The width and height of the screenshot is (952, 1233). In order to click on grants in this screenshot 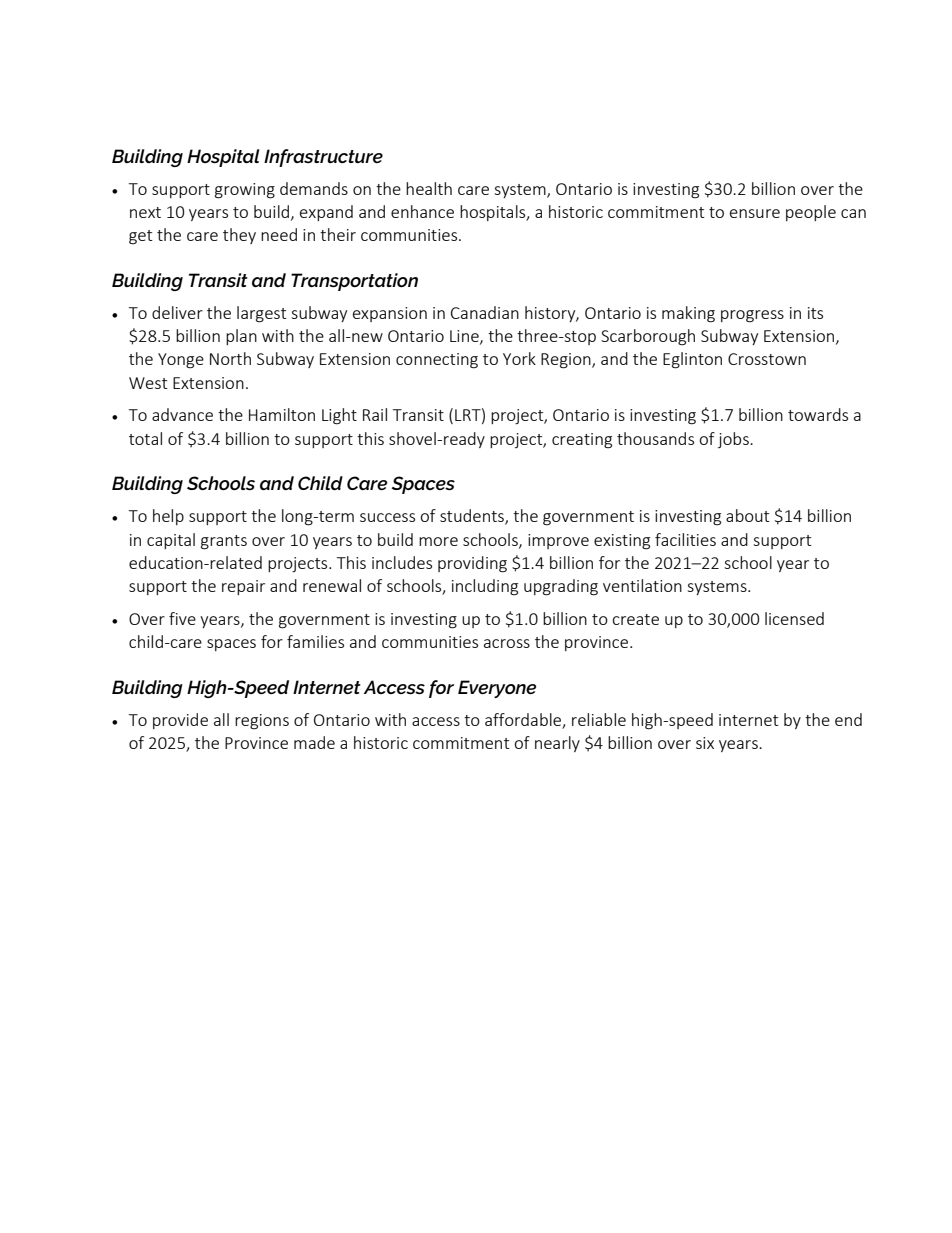, I will do `click(224, 542)`.
